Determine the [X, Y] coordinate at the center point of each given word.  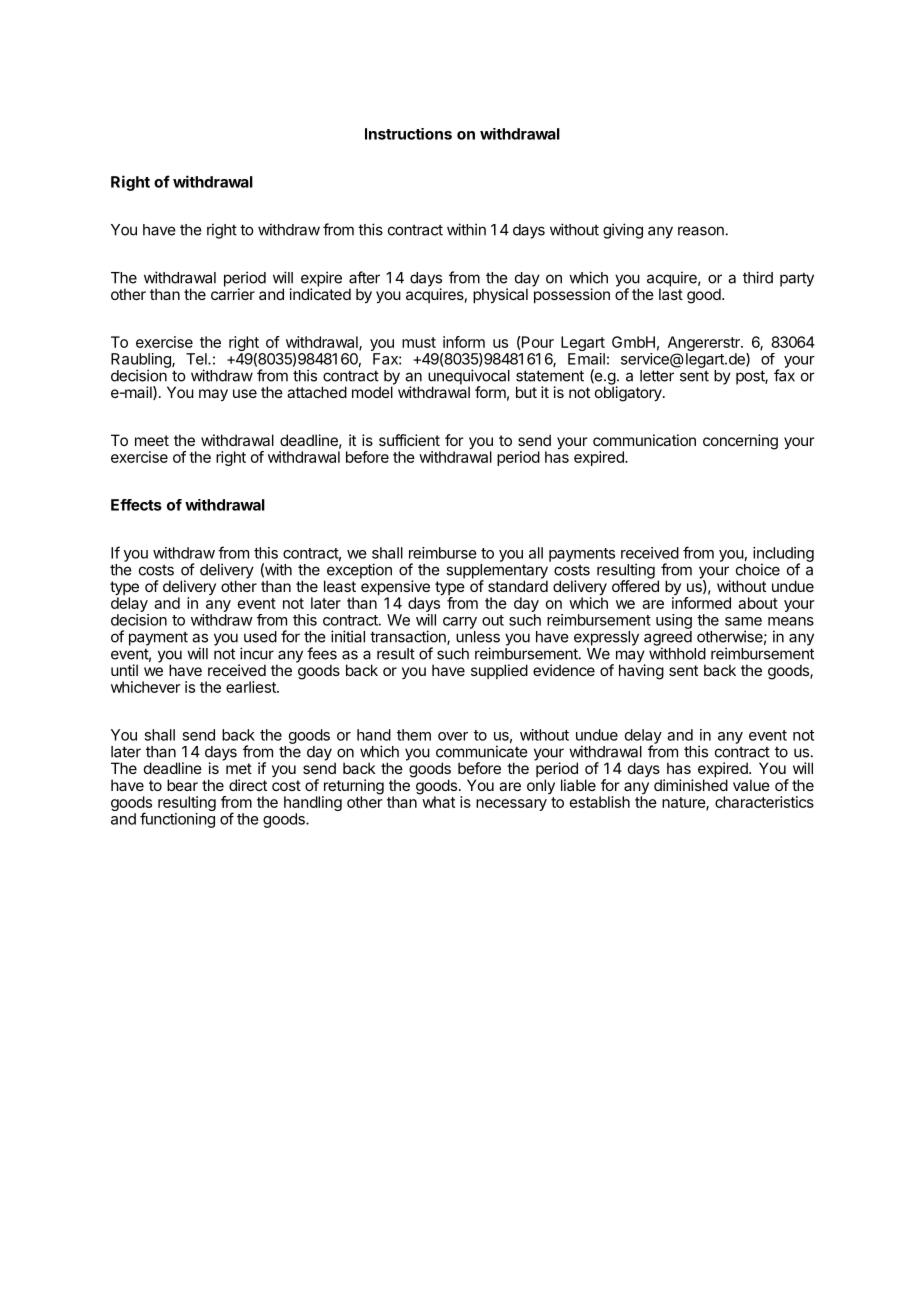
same [743, 621]
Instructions [408, 134]
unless [478, 637]
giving [623, 231]
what [437, 801]
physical [500, 296]
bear [182, 785]
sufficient [409, 440]
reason [701, 231]
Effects [136, 505]
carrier [233, 293]
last [671, 293]
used [260, 637]
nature [684, 803]
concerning [740, 442]
